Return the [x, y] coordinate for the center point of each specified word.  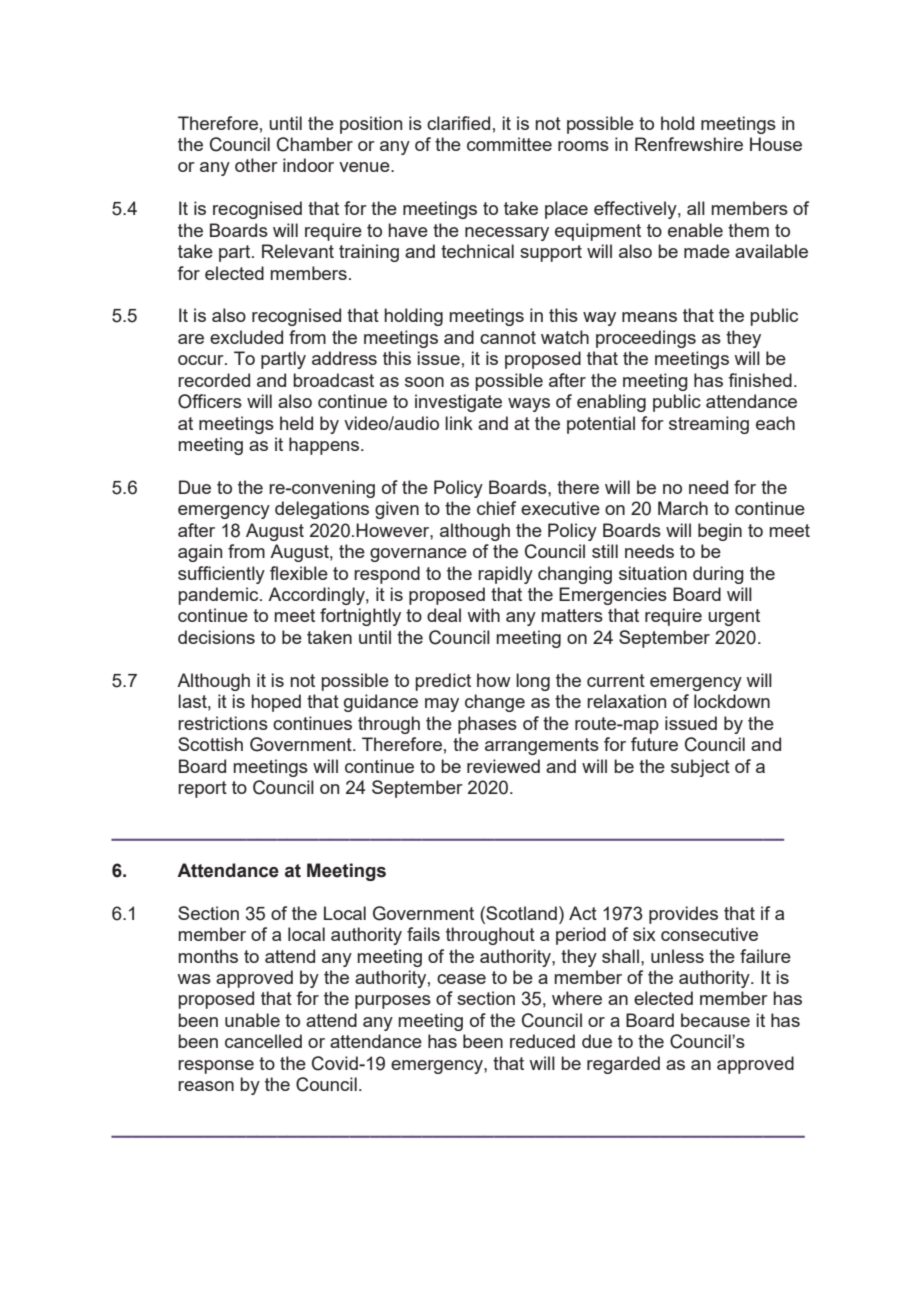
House [776, 144]
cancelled [263, 1041]
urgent [734, 617]
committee [509, 144]
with [483, 615]
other [256, 165]
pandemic [219, 596]
